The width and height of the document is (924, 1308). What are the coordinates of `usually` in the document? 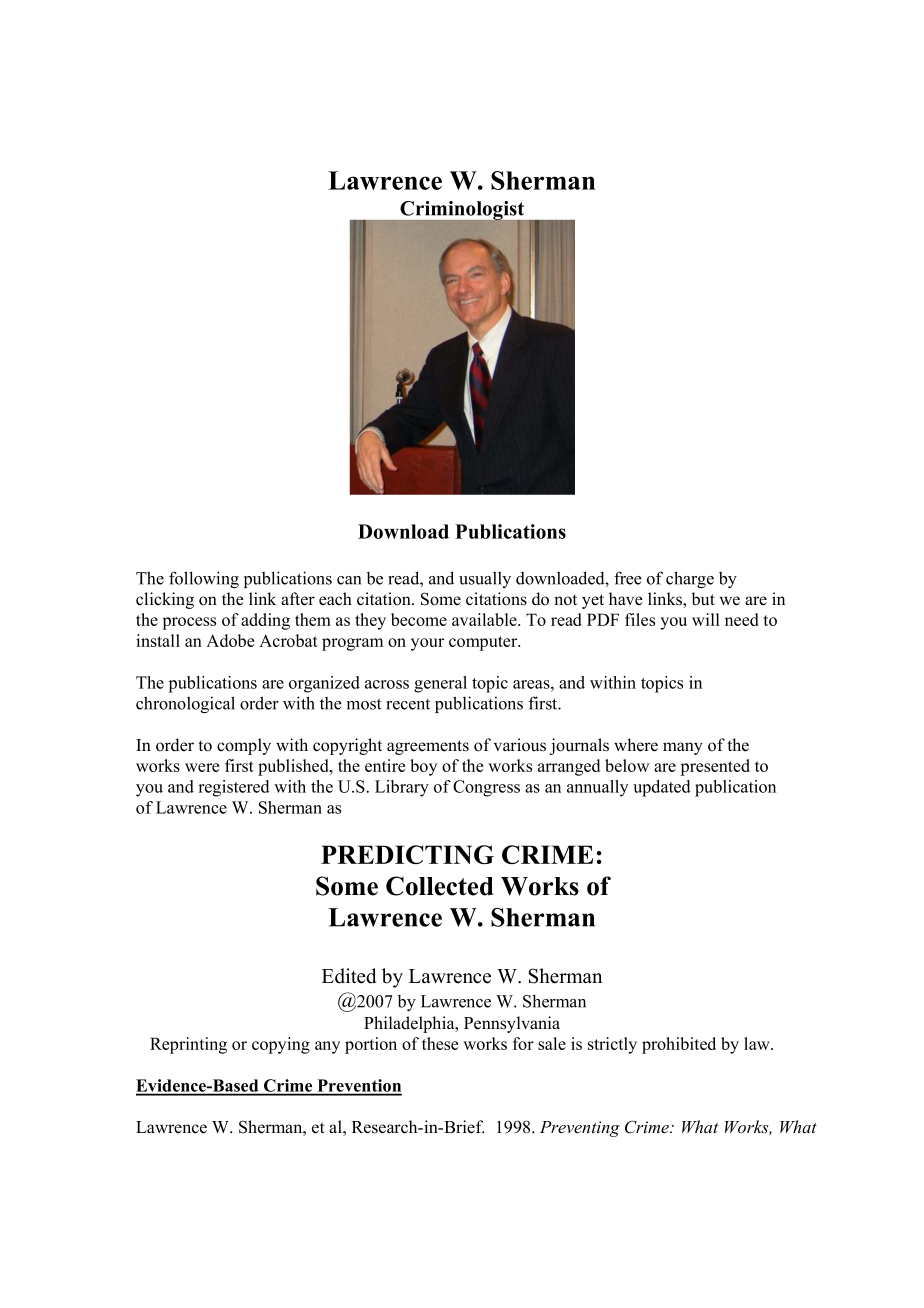 It's located at (485, 579).
